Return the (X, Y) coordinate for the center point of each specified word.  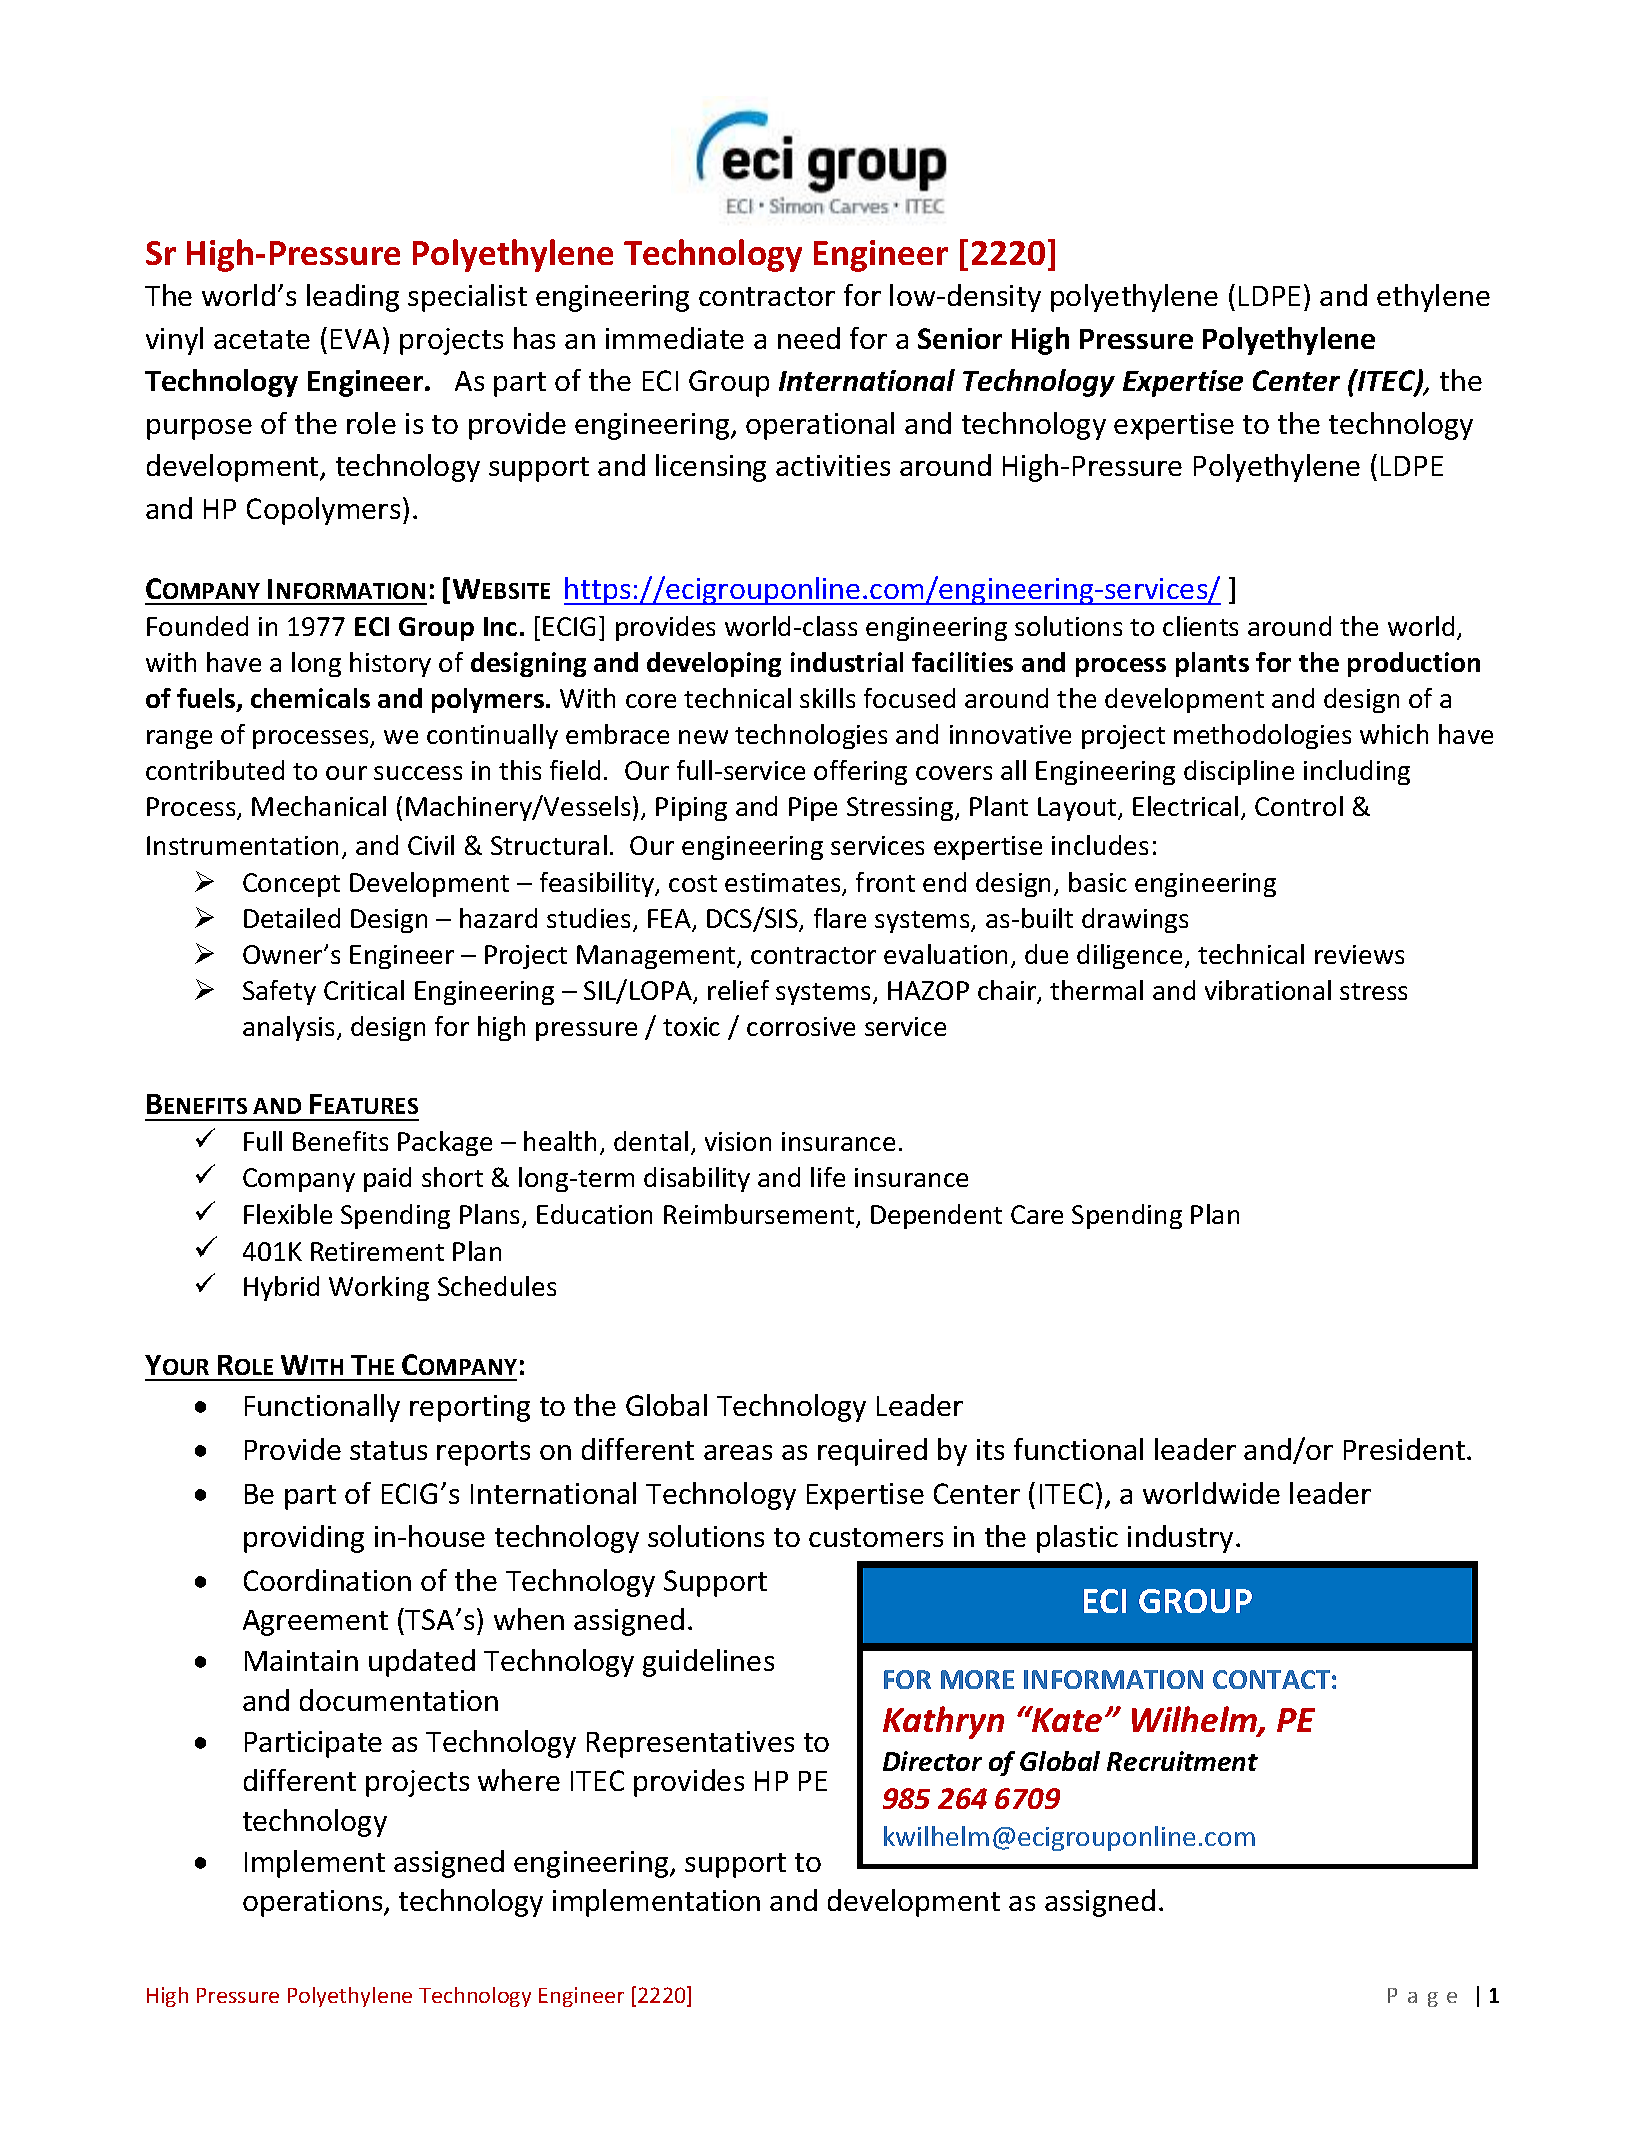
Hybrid (281, 1288)
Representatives (690, 1744)
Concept (291, 885)
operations (314, 1903)
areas (738, 1452)
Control (1299, 806)
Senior (960, 338)
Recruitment (1182, 1761)
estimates (784, 884)
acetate (262, 339)
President (1404, 1449)
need (809, 338)
